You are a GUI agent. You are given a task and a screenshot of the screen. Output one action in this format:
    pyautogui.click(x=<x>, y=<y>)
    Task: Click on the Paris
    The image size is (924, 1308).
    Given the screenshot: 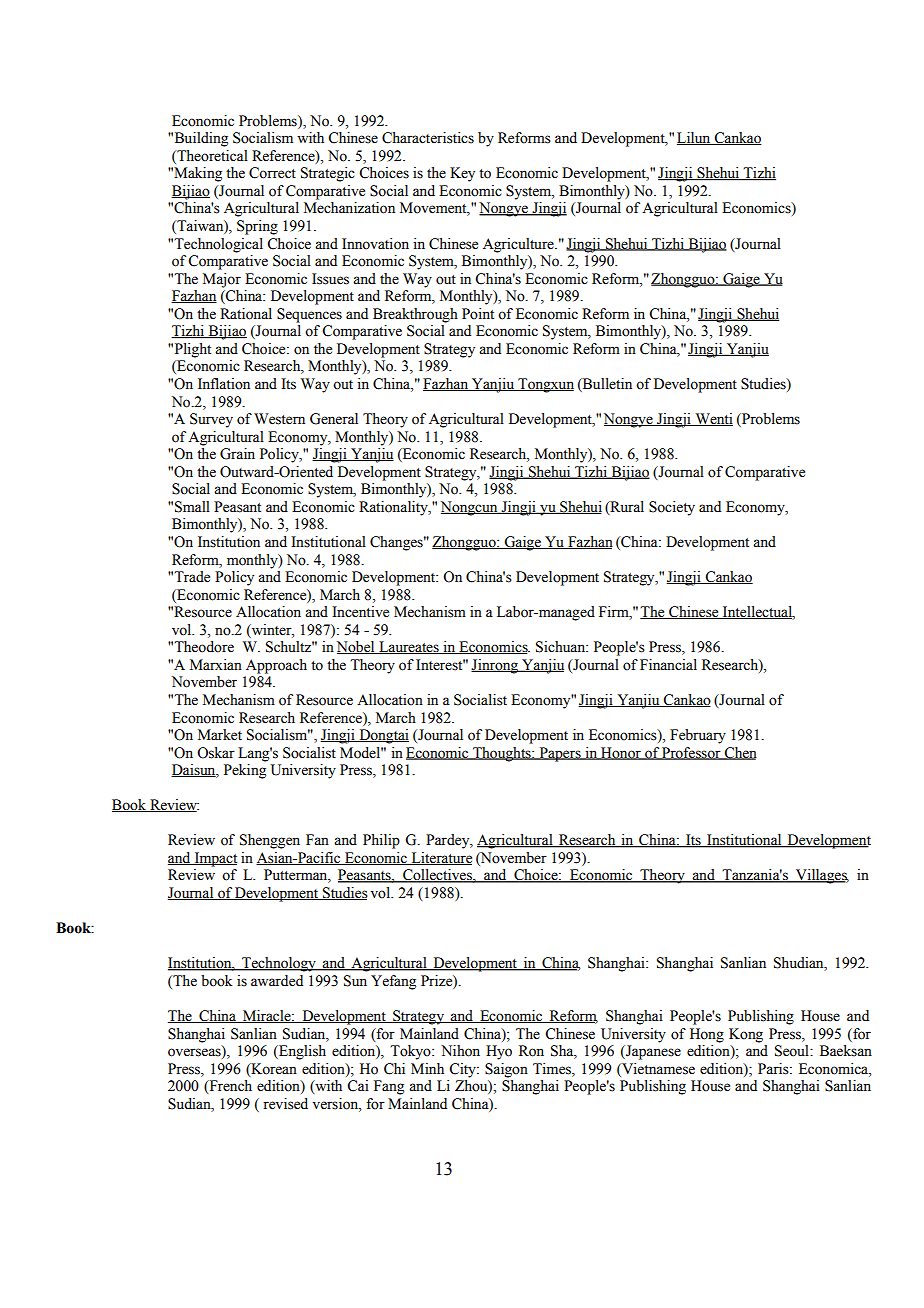 What is the action you would take?
    pyautogui.click(x=774, y=1069)
